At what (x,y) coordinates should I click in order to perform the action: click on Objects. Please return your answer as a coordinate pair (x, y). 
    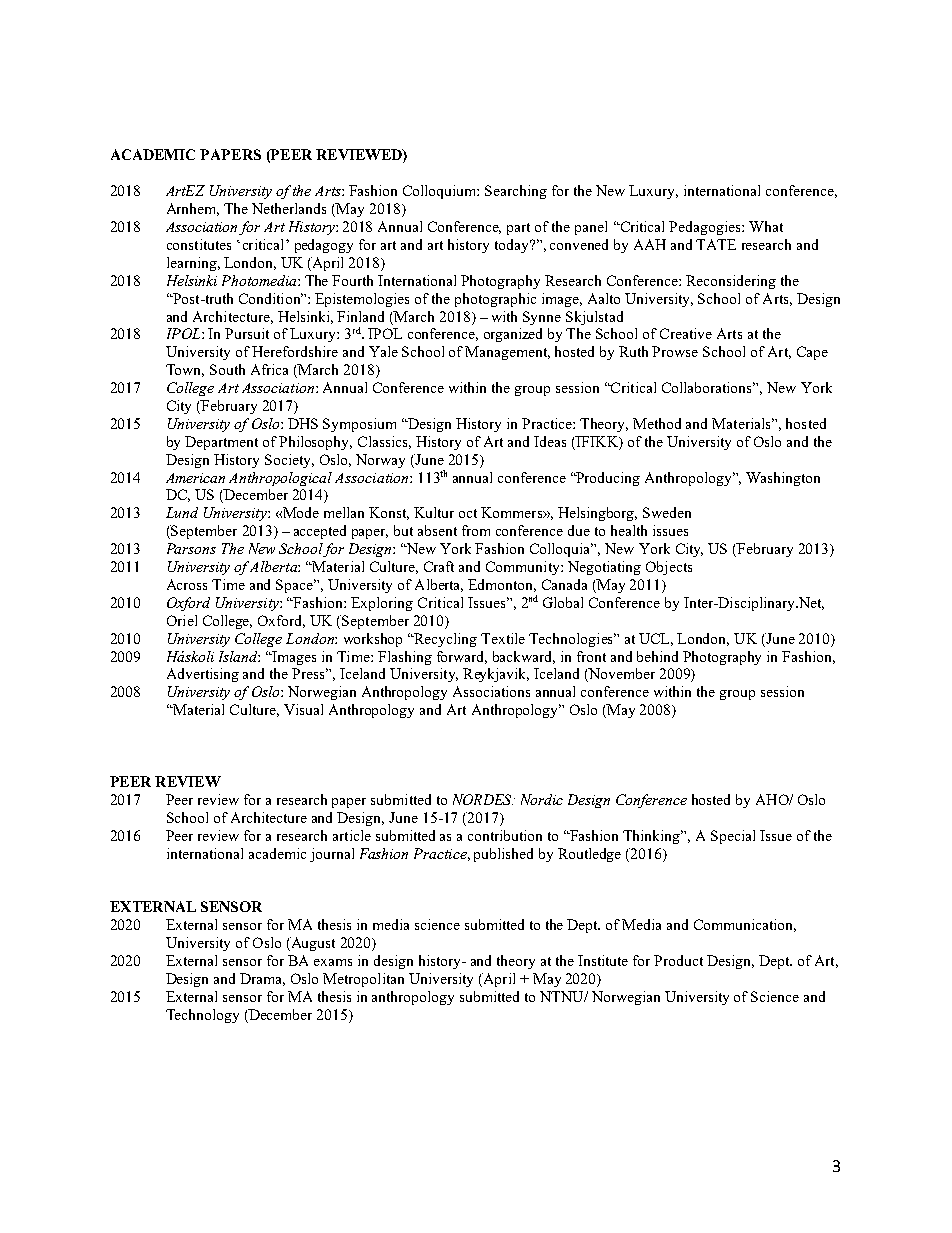
    Looking at the image, I should click on (669, 568).
